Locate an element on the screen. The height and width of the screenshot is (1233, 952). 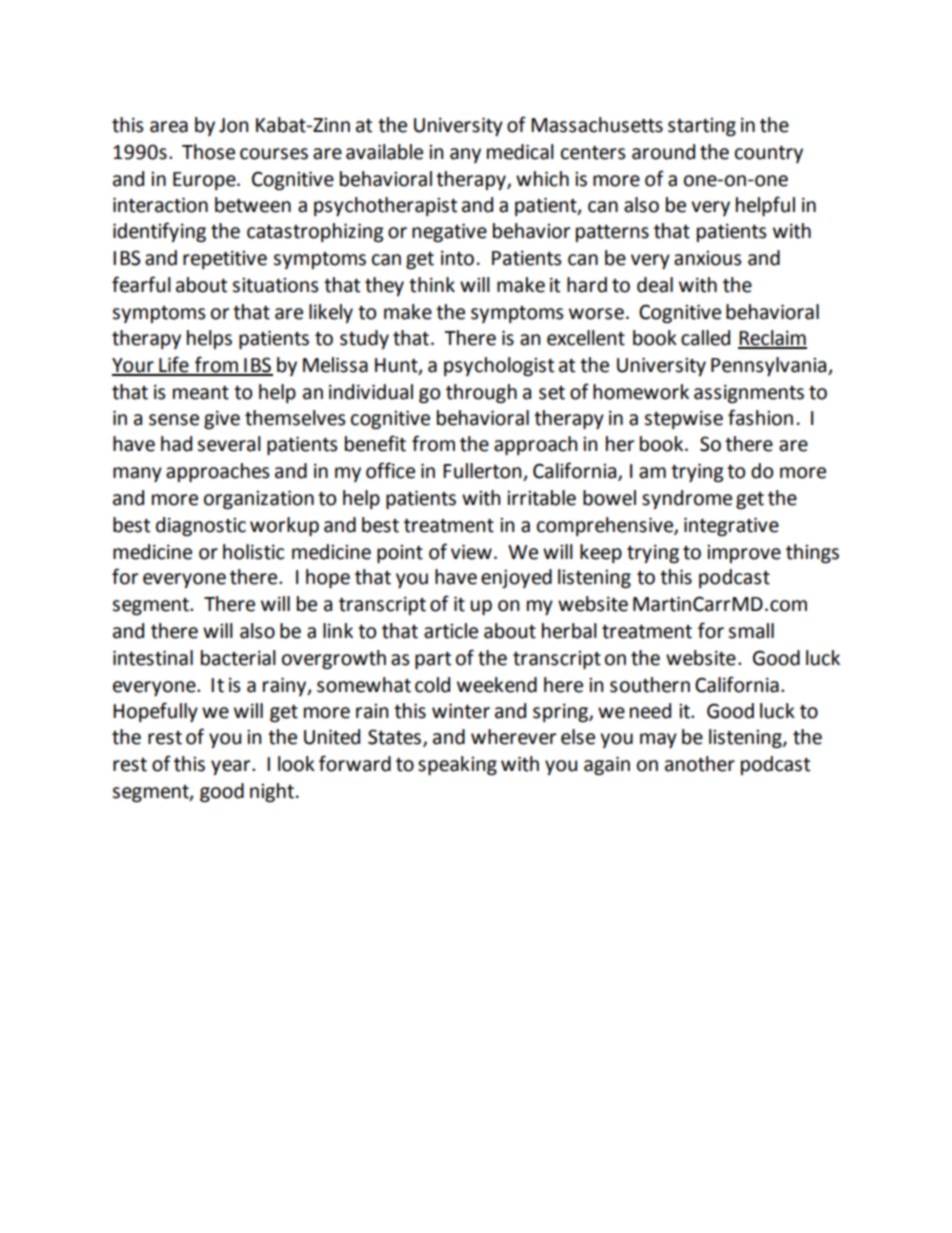
speaking is located at coordinates (457, 765).
